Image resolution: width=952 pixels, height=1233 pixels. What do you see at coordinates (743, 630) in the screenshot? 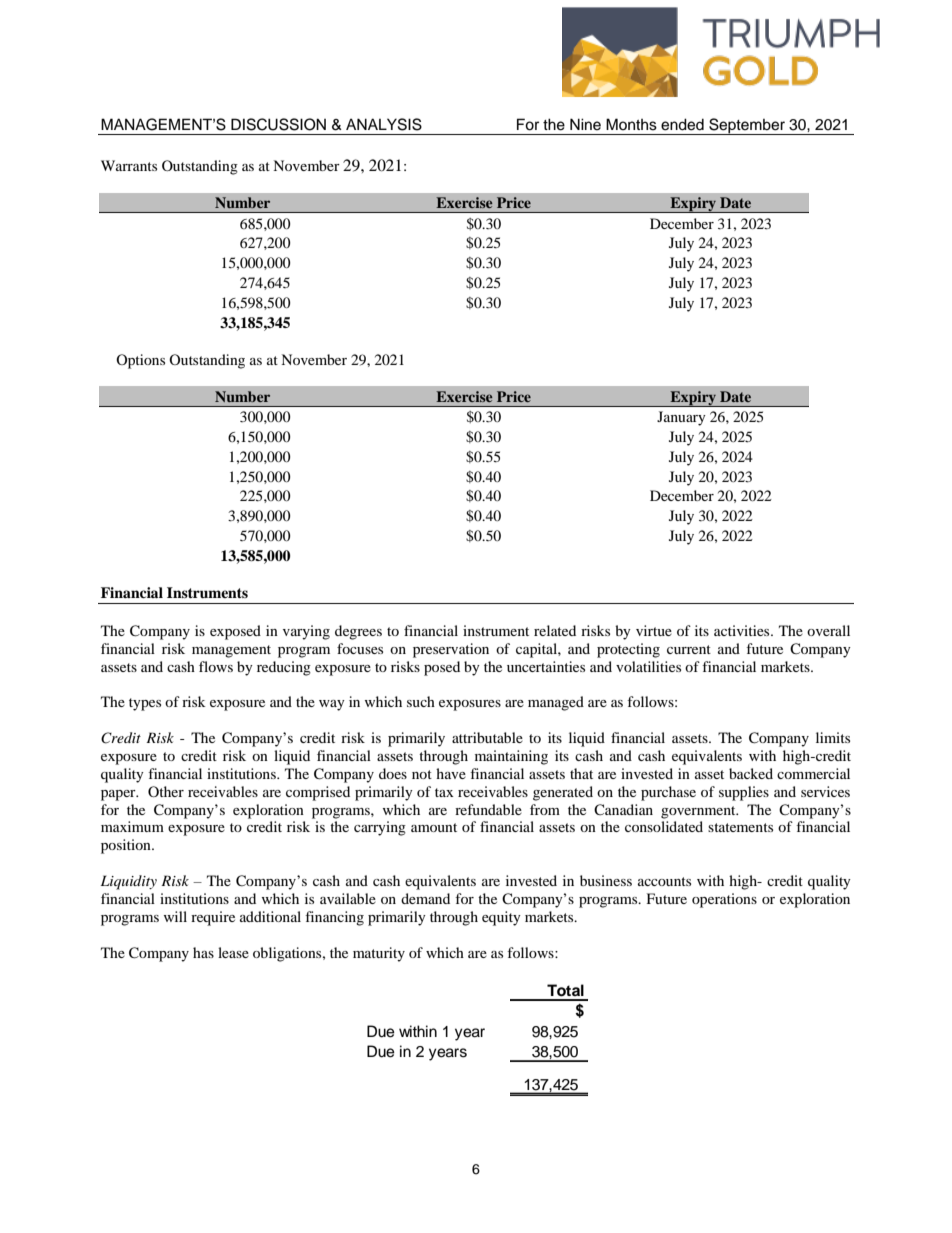
I see `activities` at bounding box center [743, 630].
